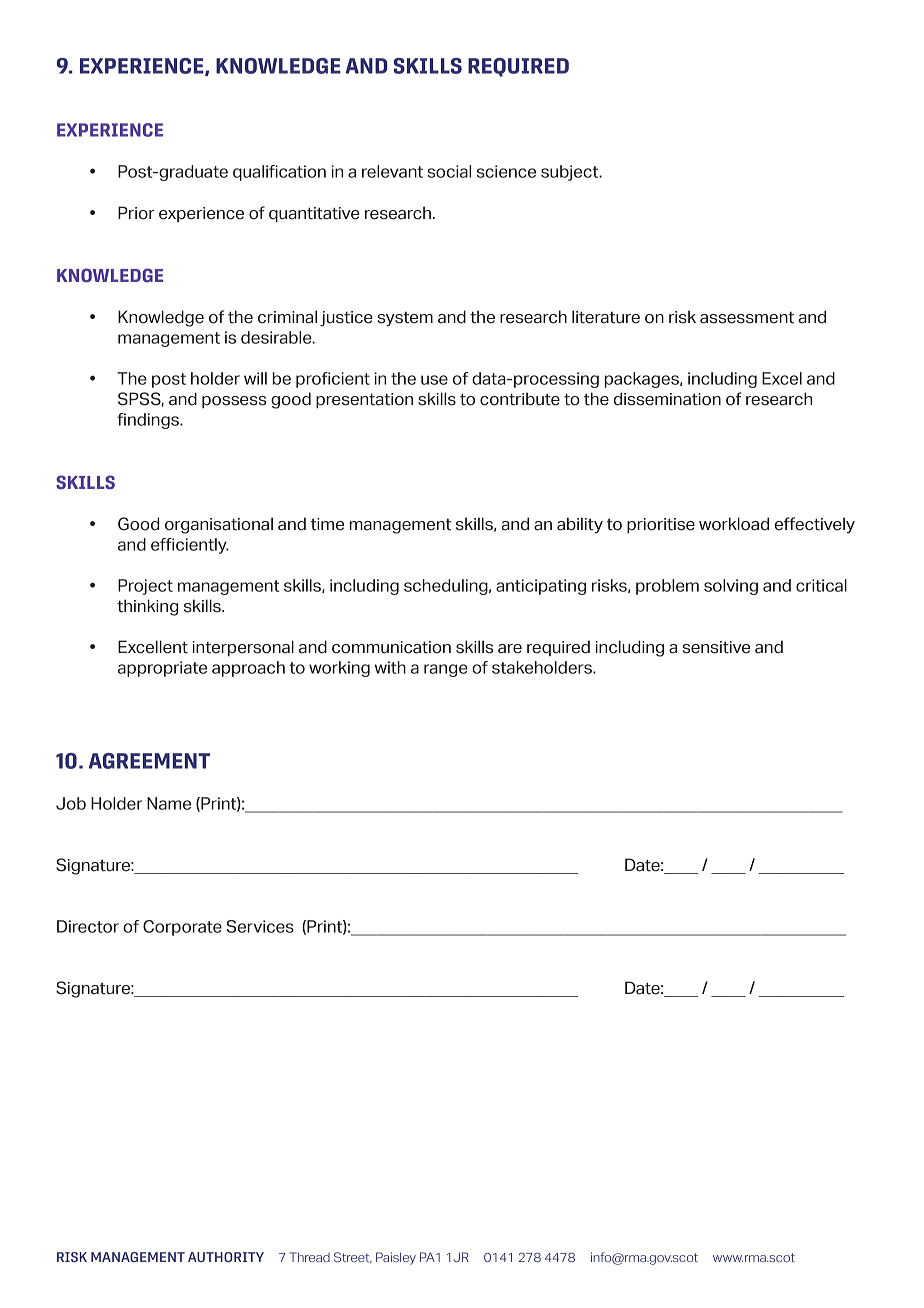 The height and width of the image is (1308, 924). Describe the element at coordinates (716, 647) in the image. I see `sensitive` at that location.
